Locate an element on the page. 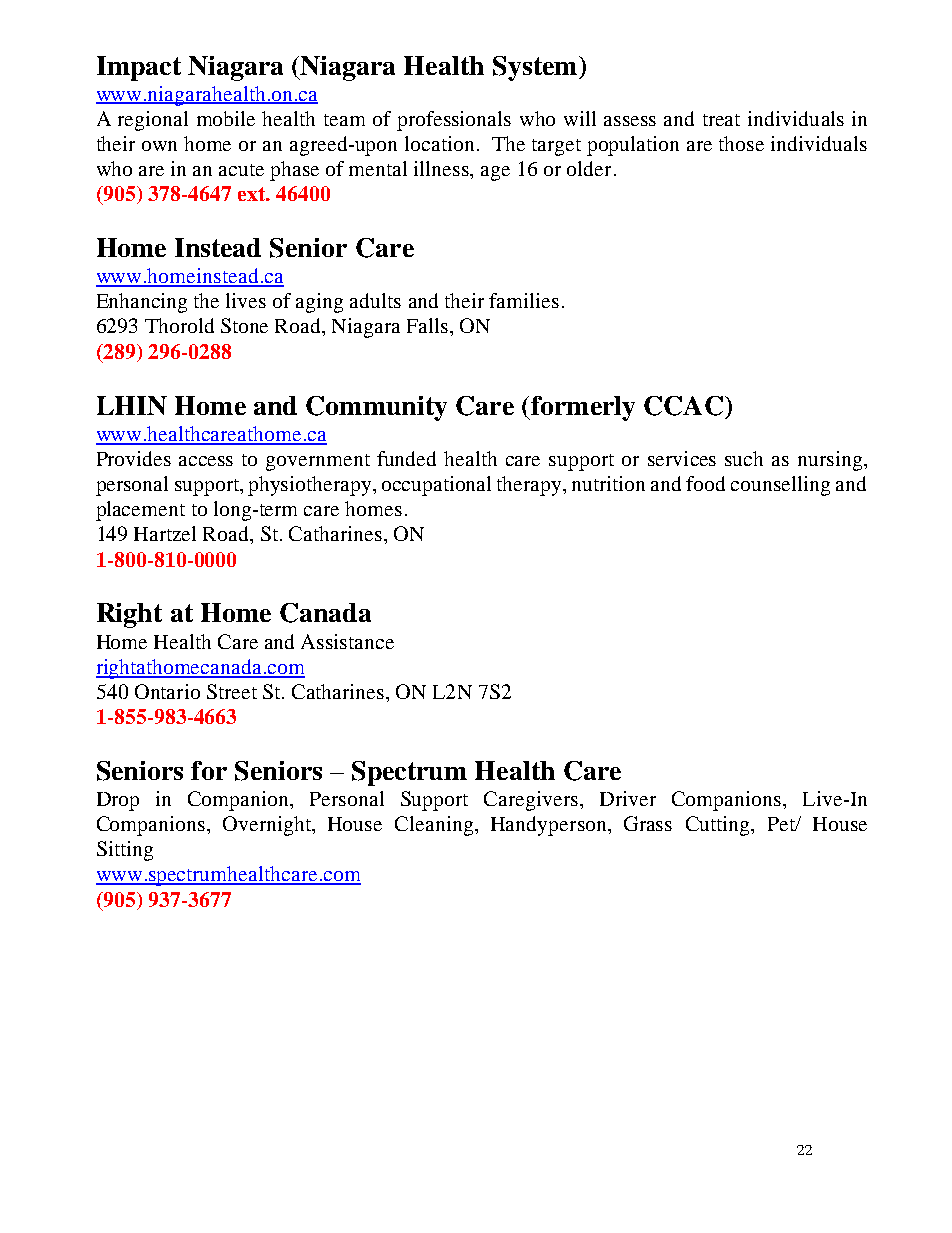  treat is located at coordinates (721, 120).
